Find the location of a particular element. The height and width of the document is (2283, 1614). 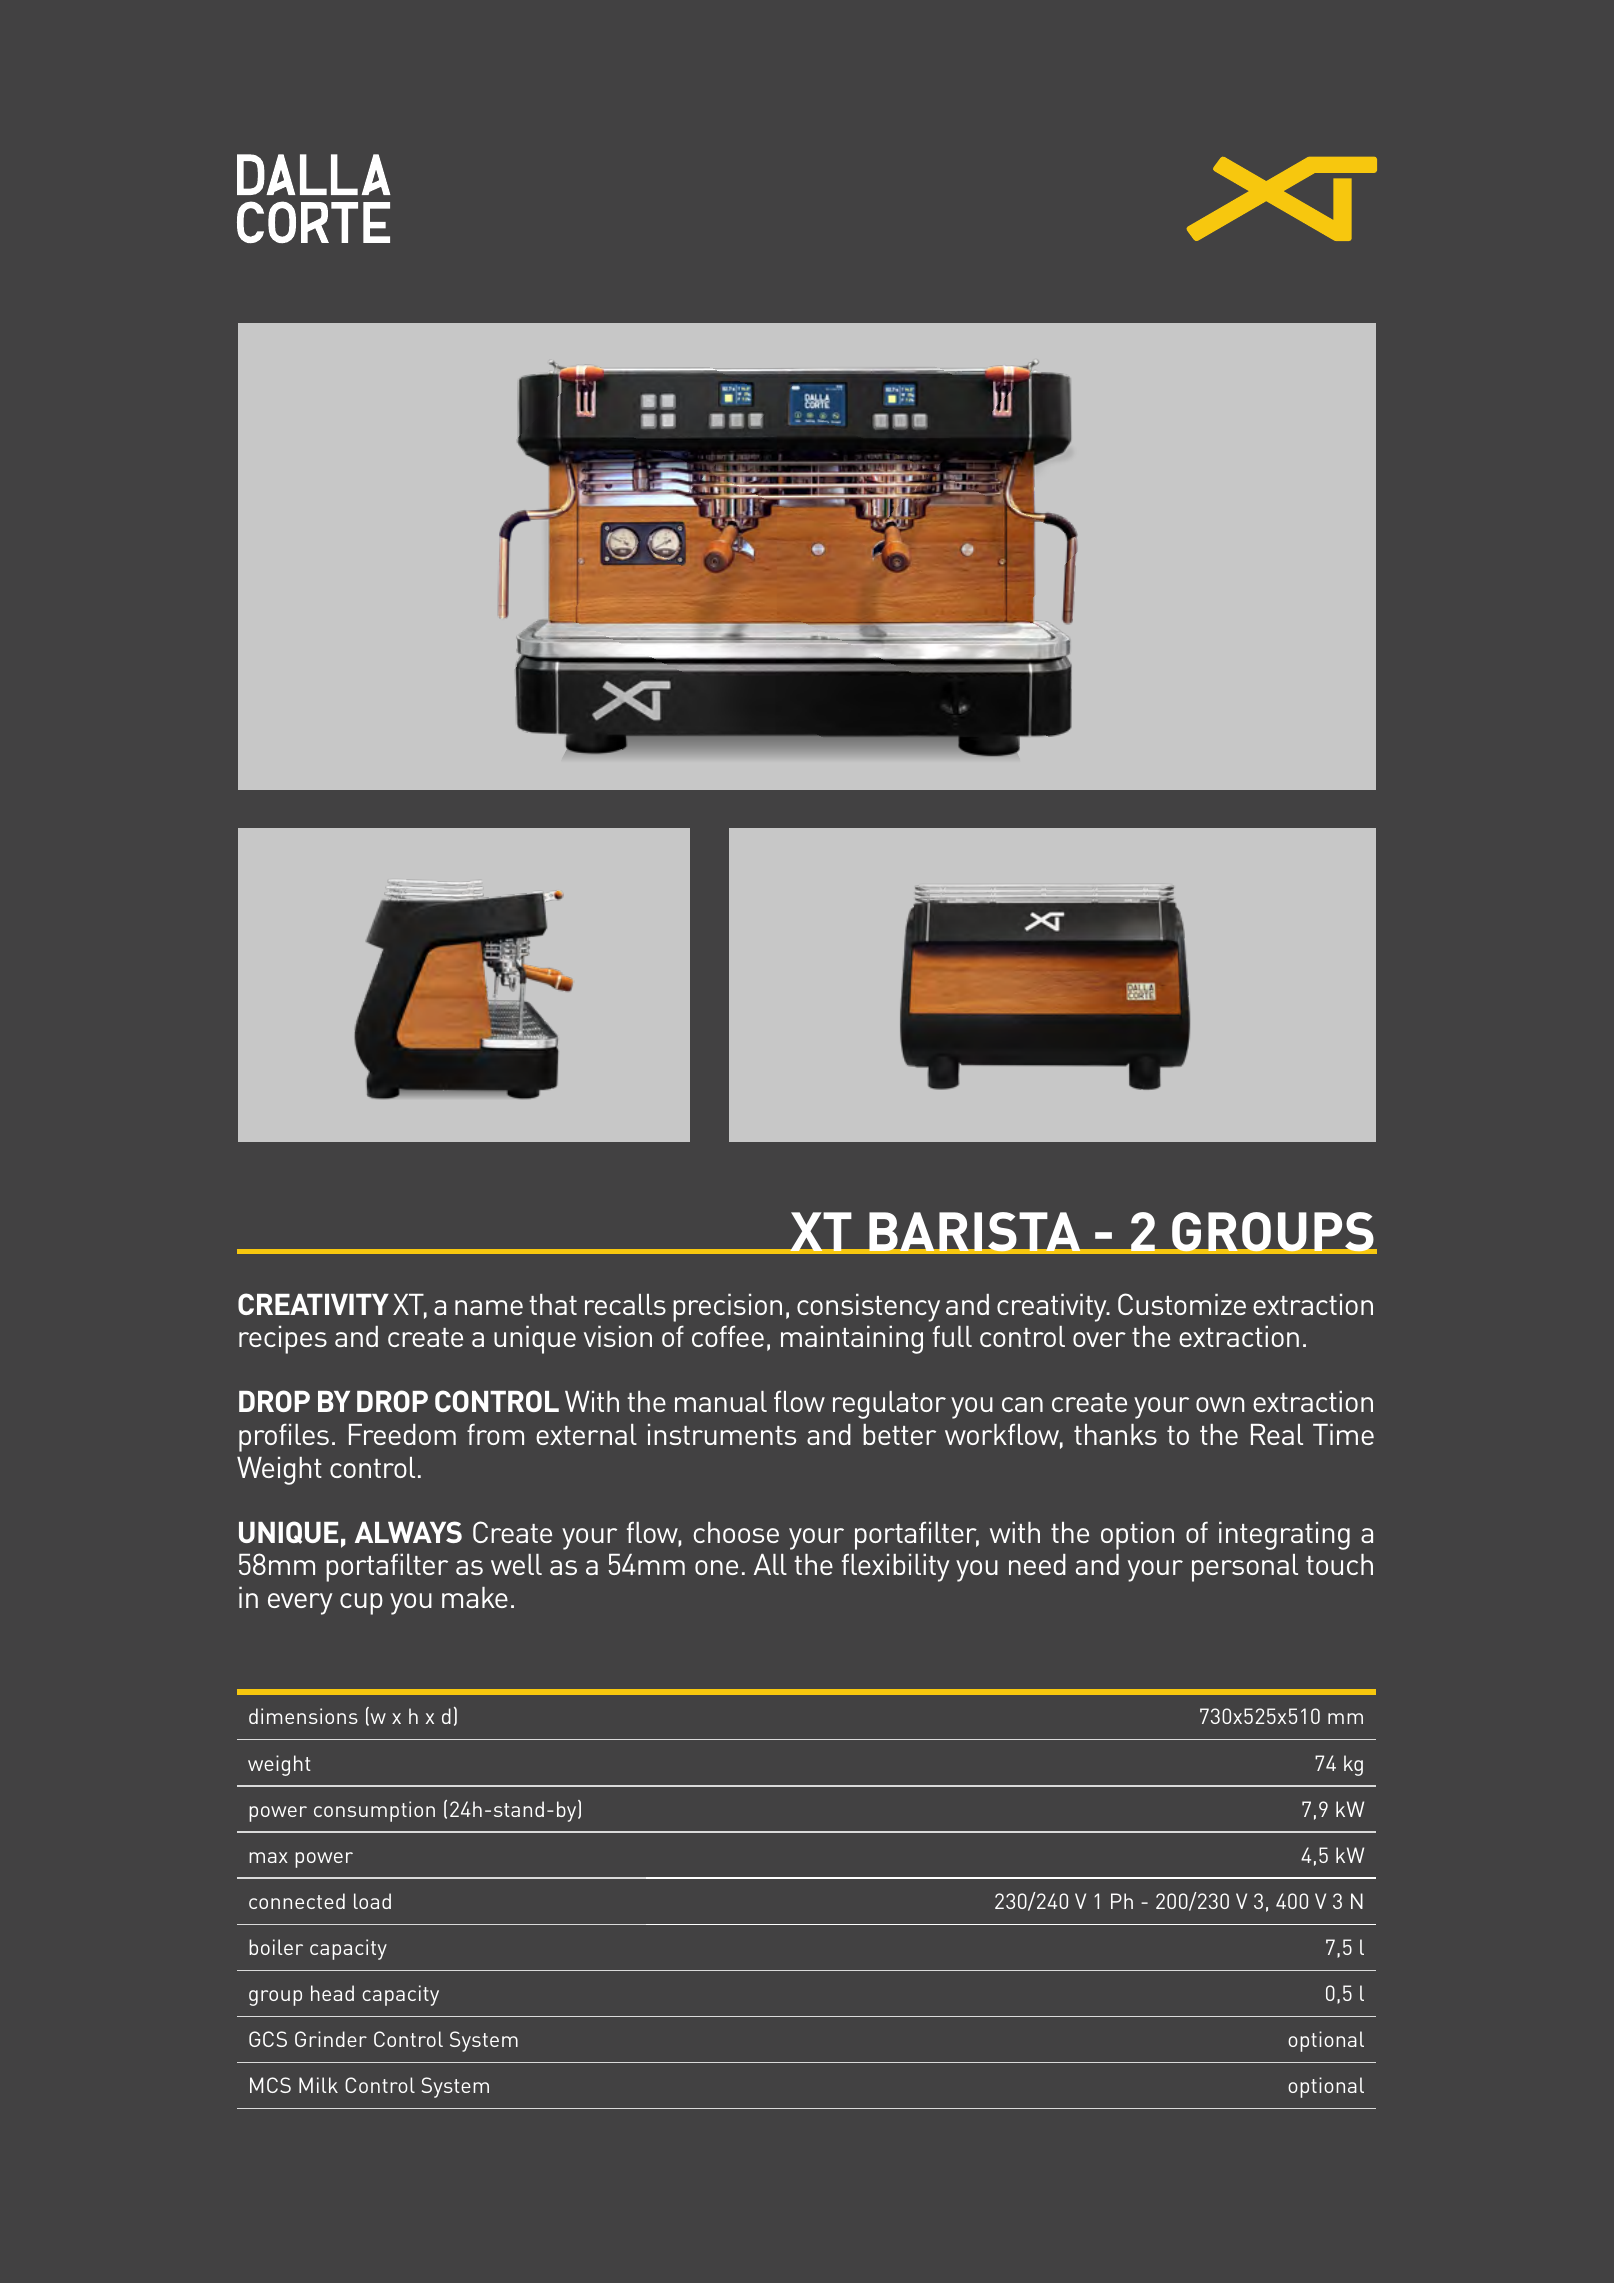

personal is located at coordinates (1245, 1568).
